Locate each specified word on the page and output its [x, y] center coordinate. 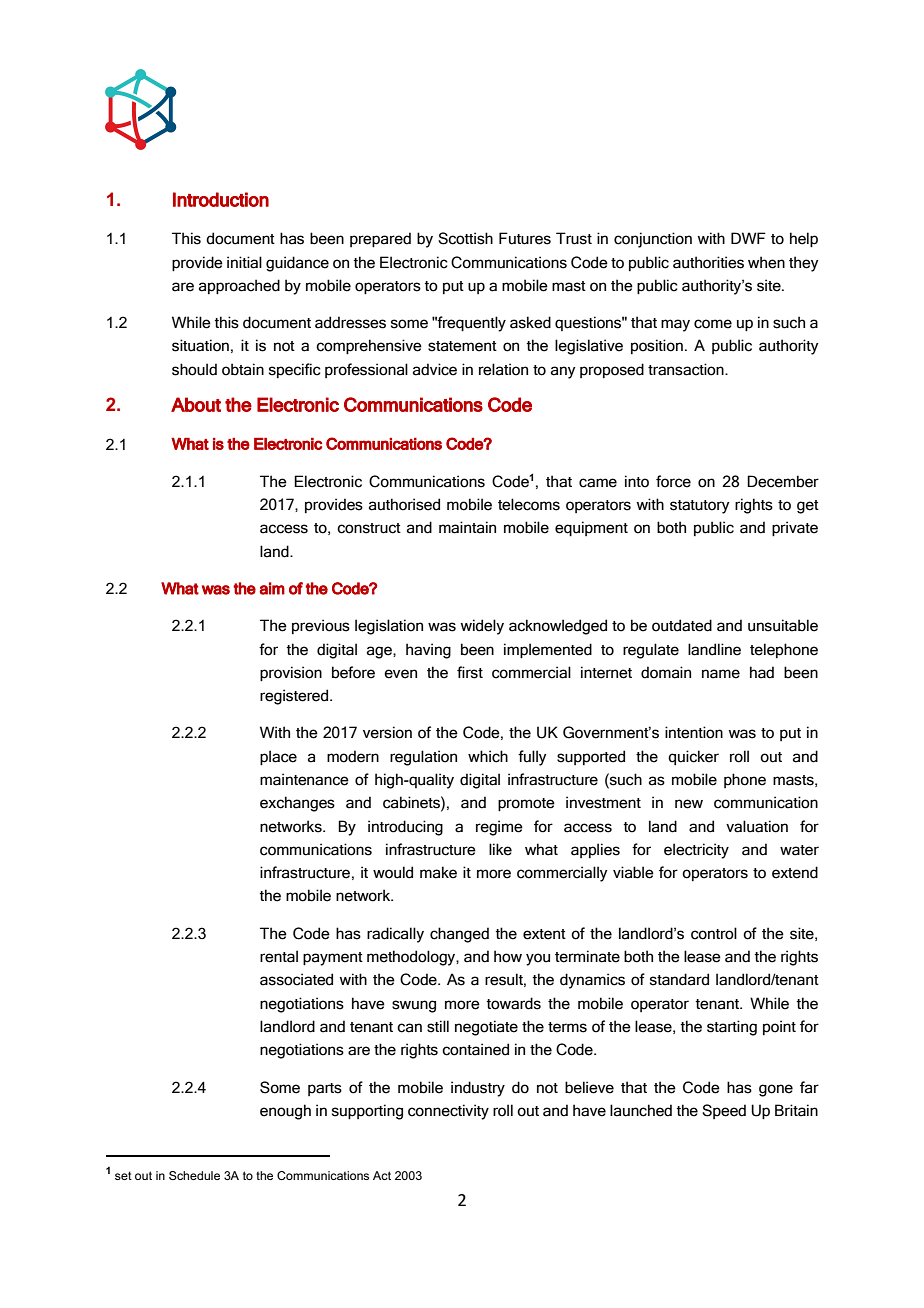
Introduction [221, 199]
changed [459, 935]
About [196, 404]
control [714, 933]
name [721, 674]
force [673, 481]
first [470, 672]
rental [279, 956]
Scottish [465, 238]
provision [291, 674]
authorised [404, 504]
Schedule [194, 1175]
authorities [708, 262]
